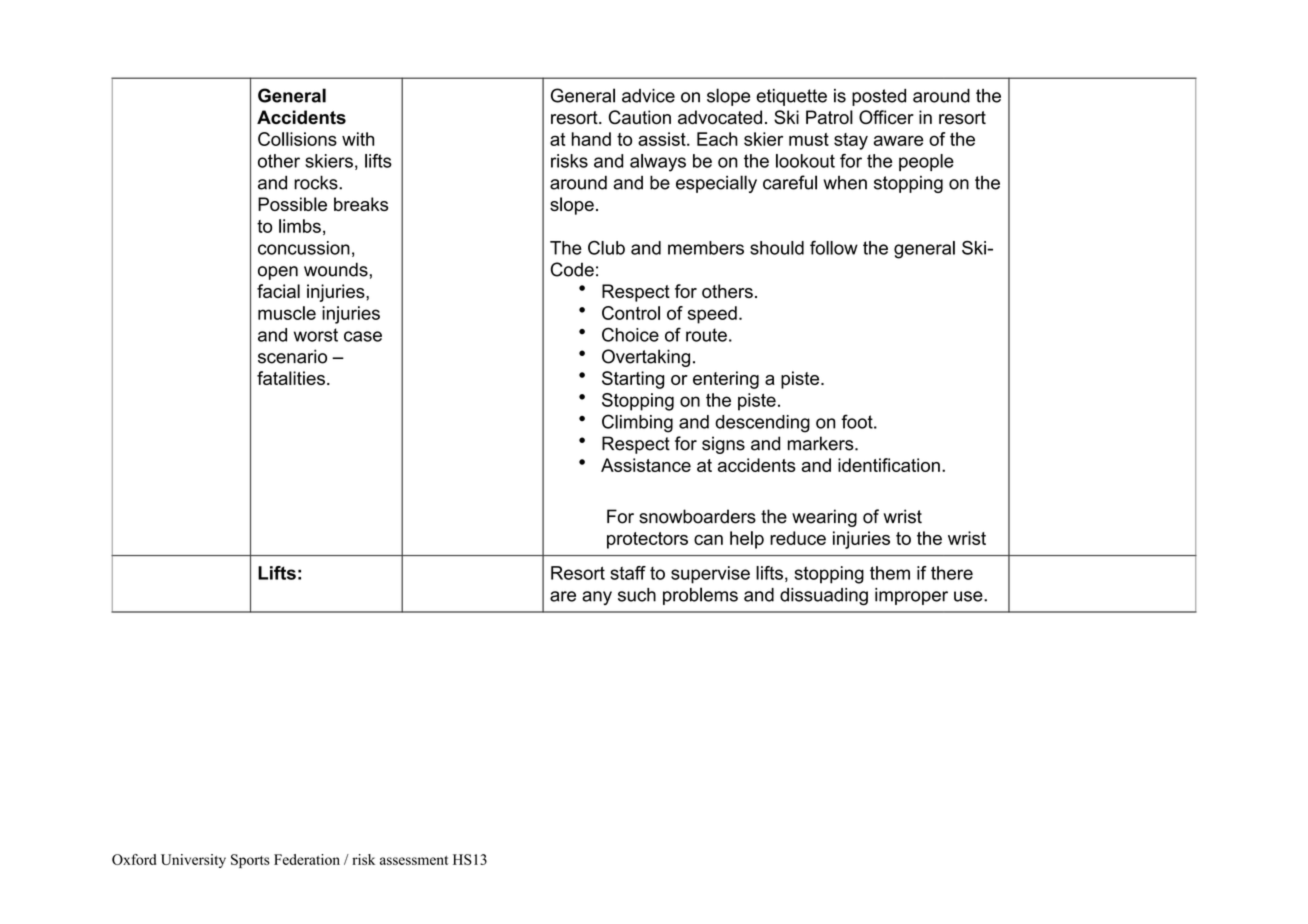 This screenshot has width=1308, height=924. I want to click on Control, so click(631, 313).
